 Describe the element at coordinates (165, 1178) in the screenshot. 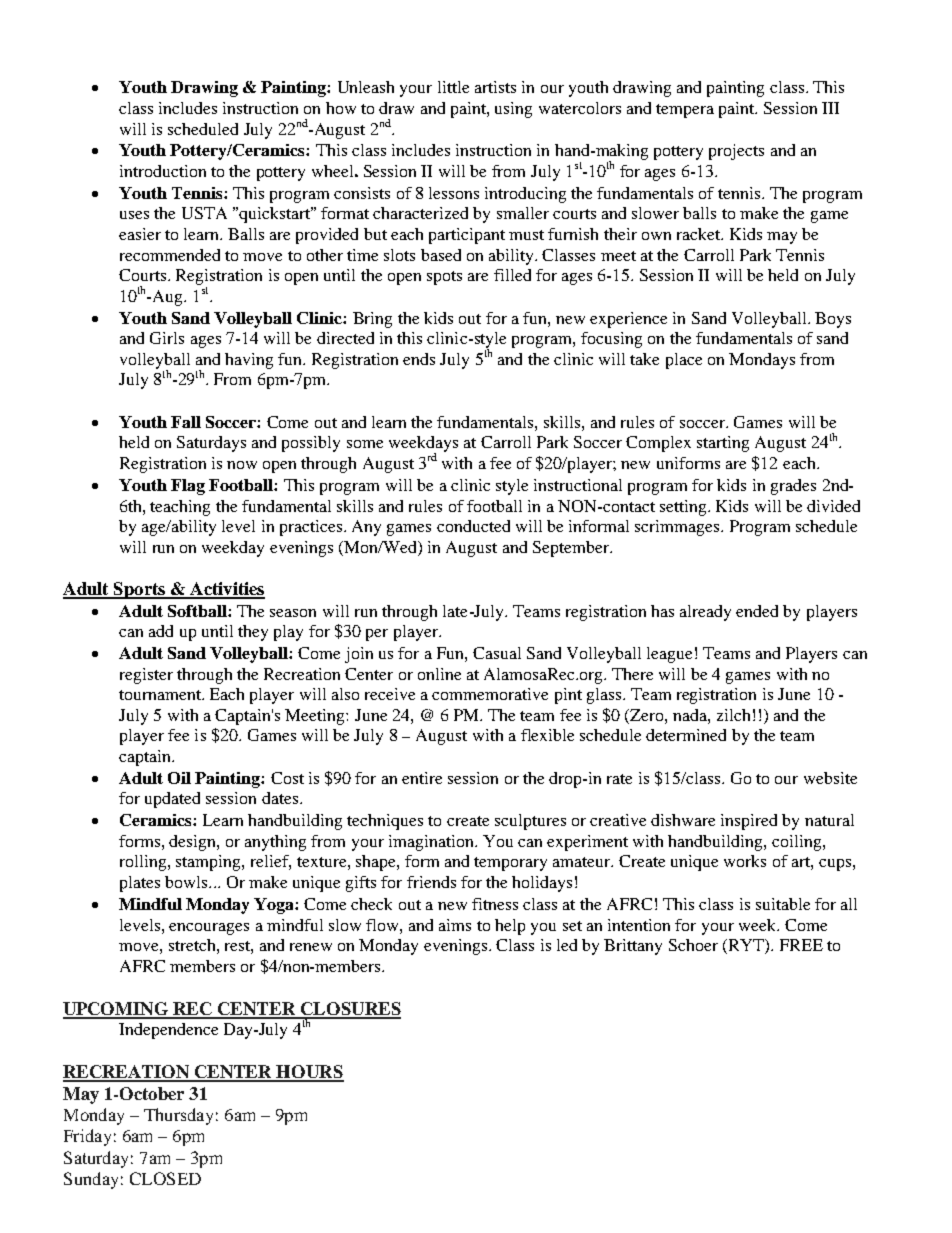

I see `CLOSED` at that location.
